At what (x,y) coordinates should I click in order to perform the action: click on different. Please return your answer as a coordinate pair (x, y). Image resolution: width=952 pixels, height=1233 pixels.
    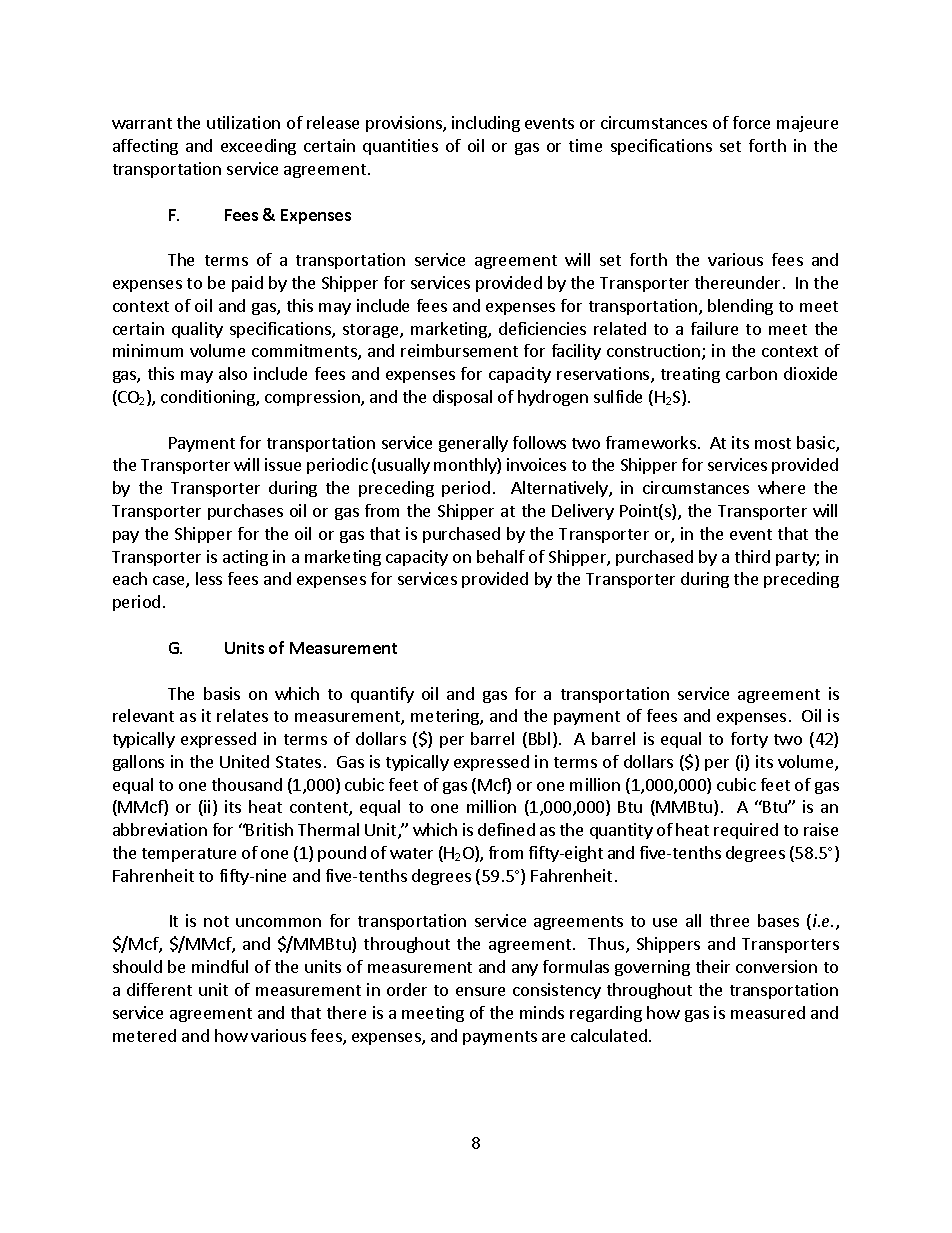
    Looking at the image, I should click on (159, 989).
